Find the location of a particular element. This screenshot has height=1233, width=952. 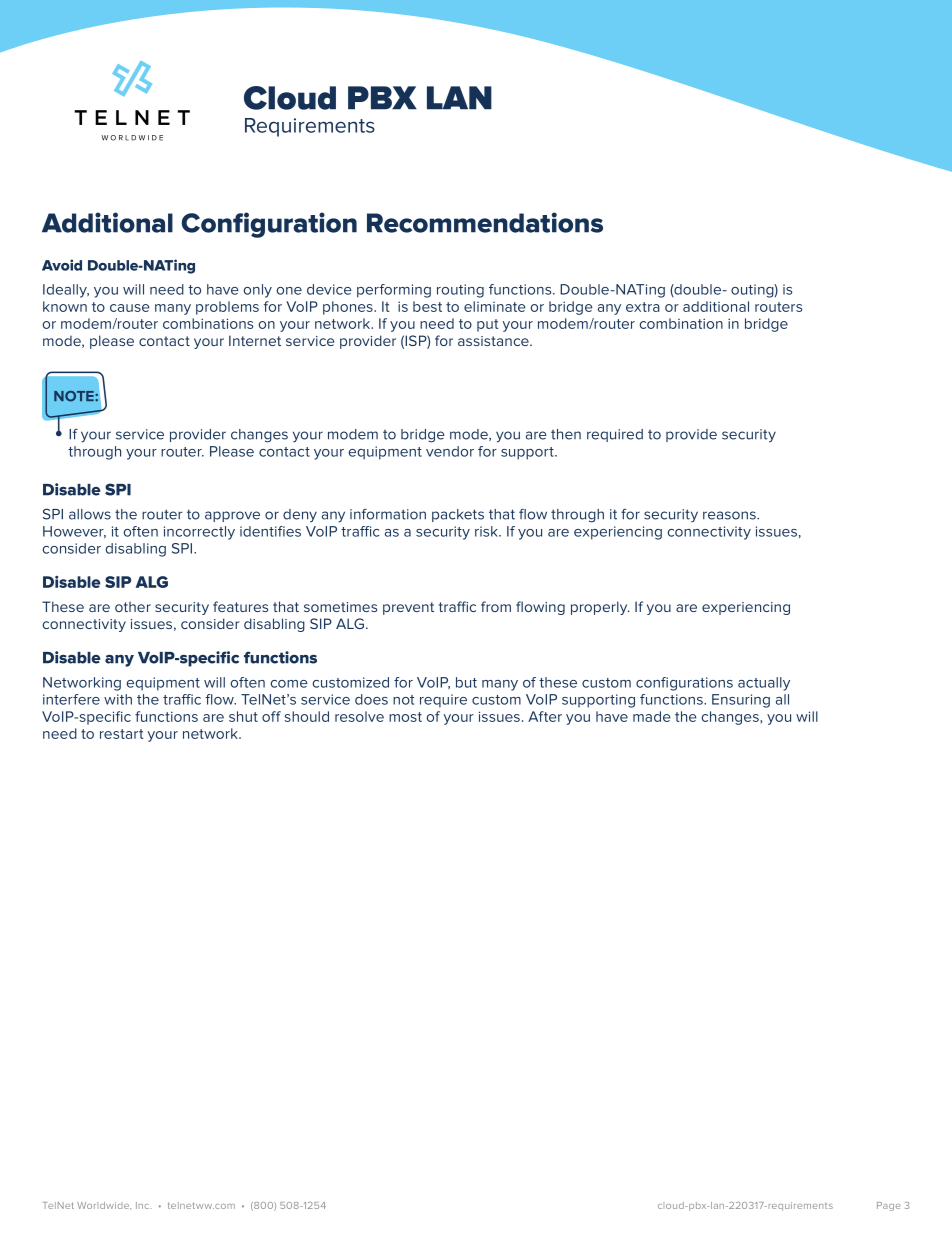

Recommendations is located at coordinates (485, 222).
